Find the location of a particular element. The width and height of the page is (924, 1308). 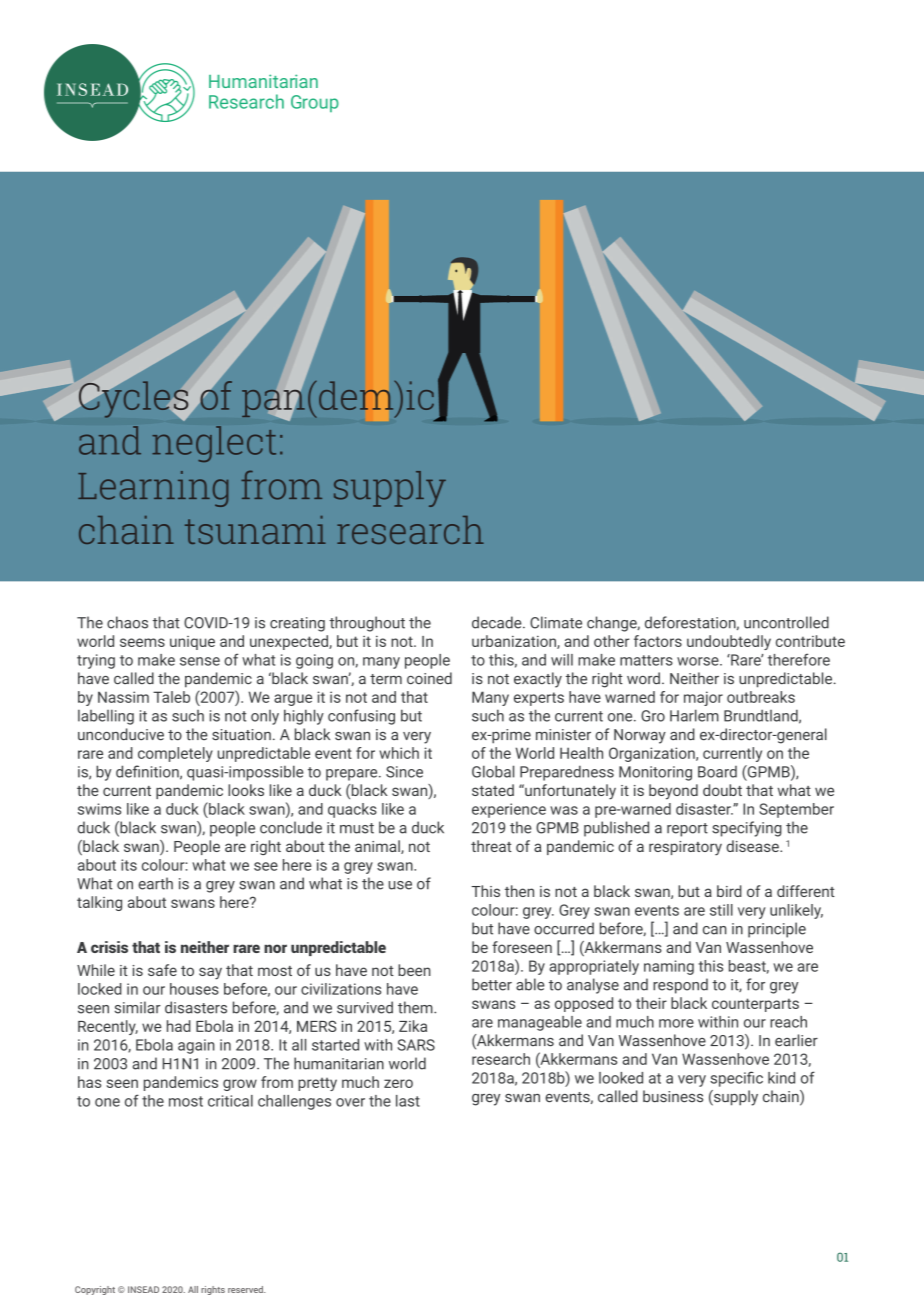

reserved is located at coordinates (246, 1289).
